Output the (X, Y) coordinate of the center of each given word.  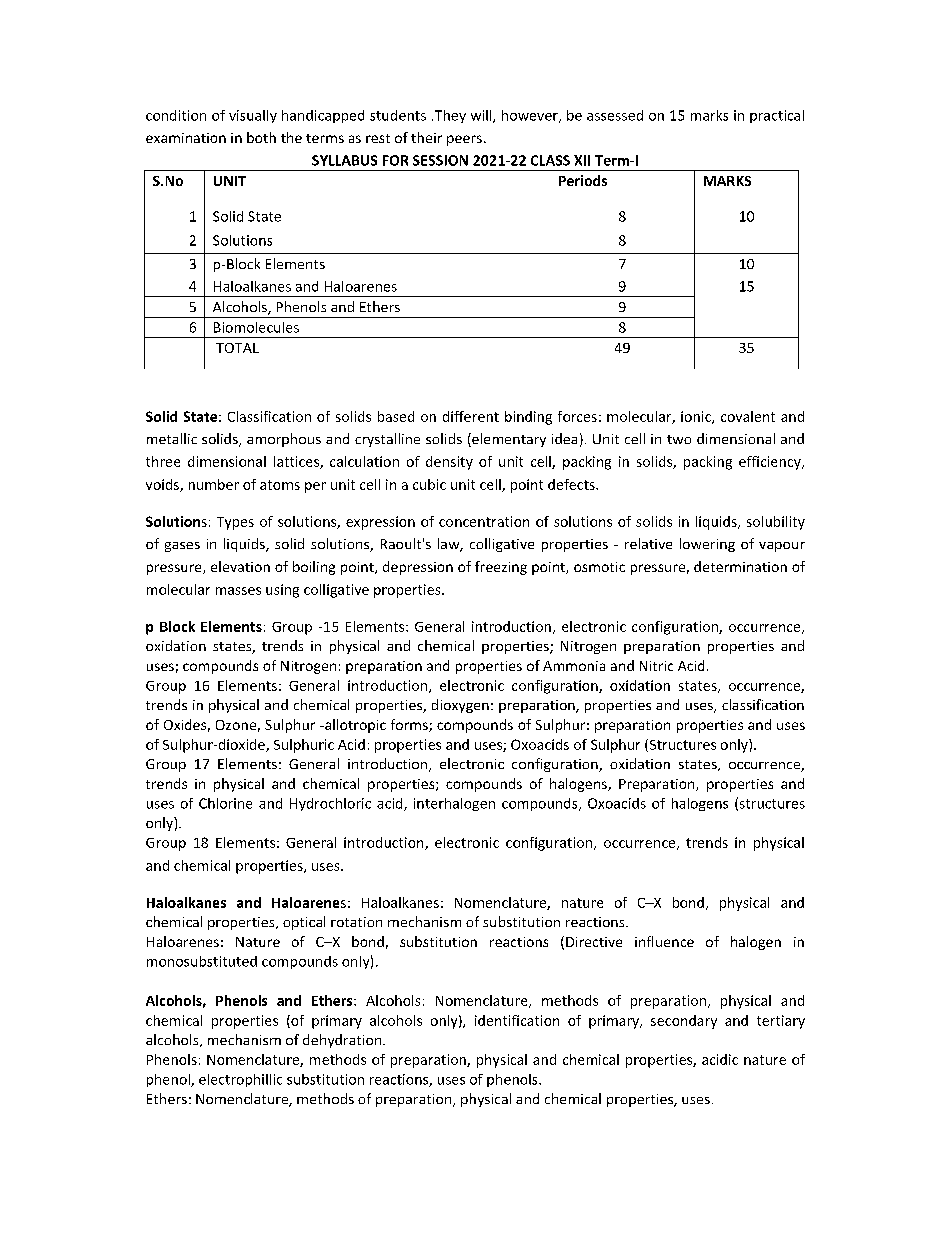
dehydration (343, 1041)
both (261, 137)
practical (777, 116)
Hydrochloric (330, 804)
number (214, 484)
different (471, 416)
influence (664, 941)
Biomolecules (256, 327)
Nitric (656, 666)
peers (464, 140)
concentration (484, 521)
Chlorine (225, 803)
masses (238, 591)
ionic (697, 417)
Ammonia (574, 666)
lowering (707, 545)
